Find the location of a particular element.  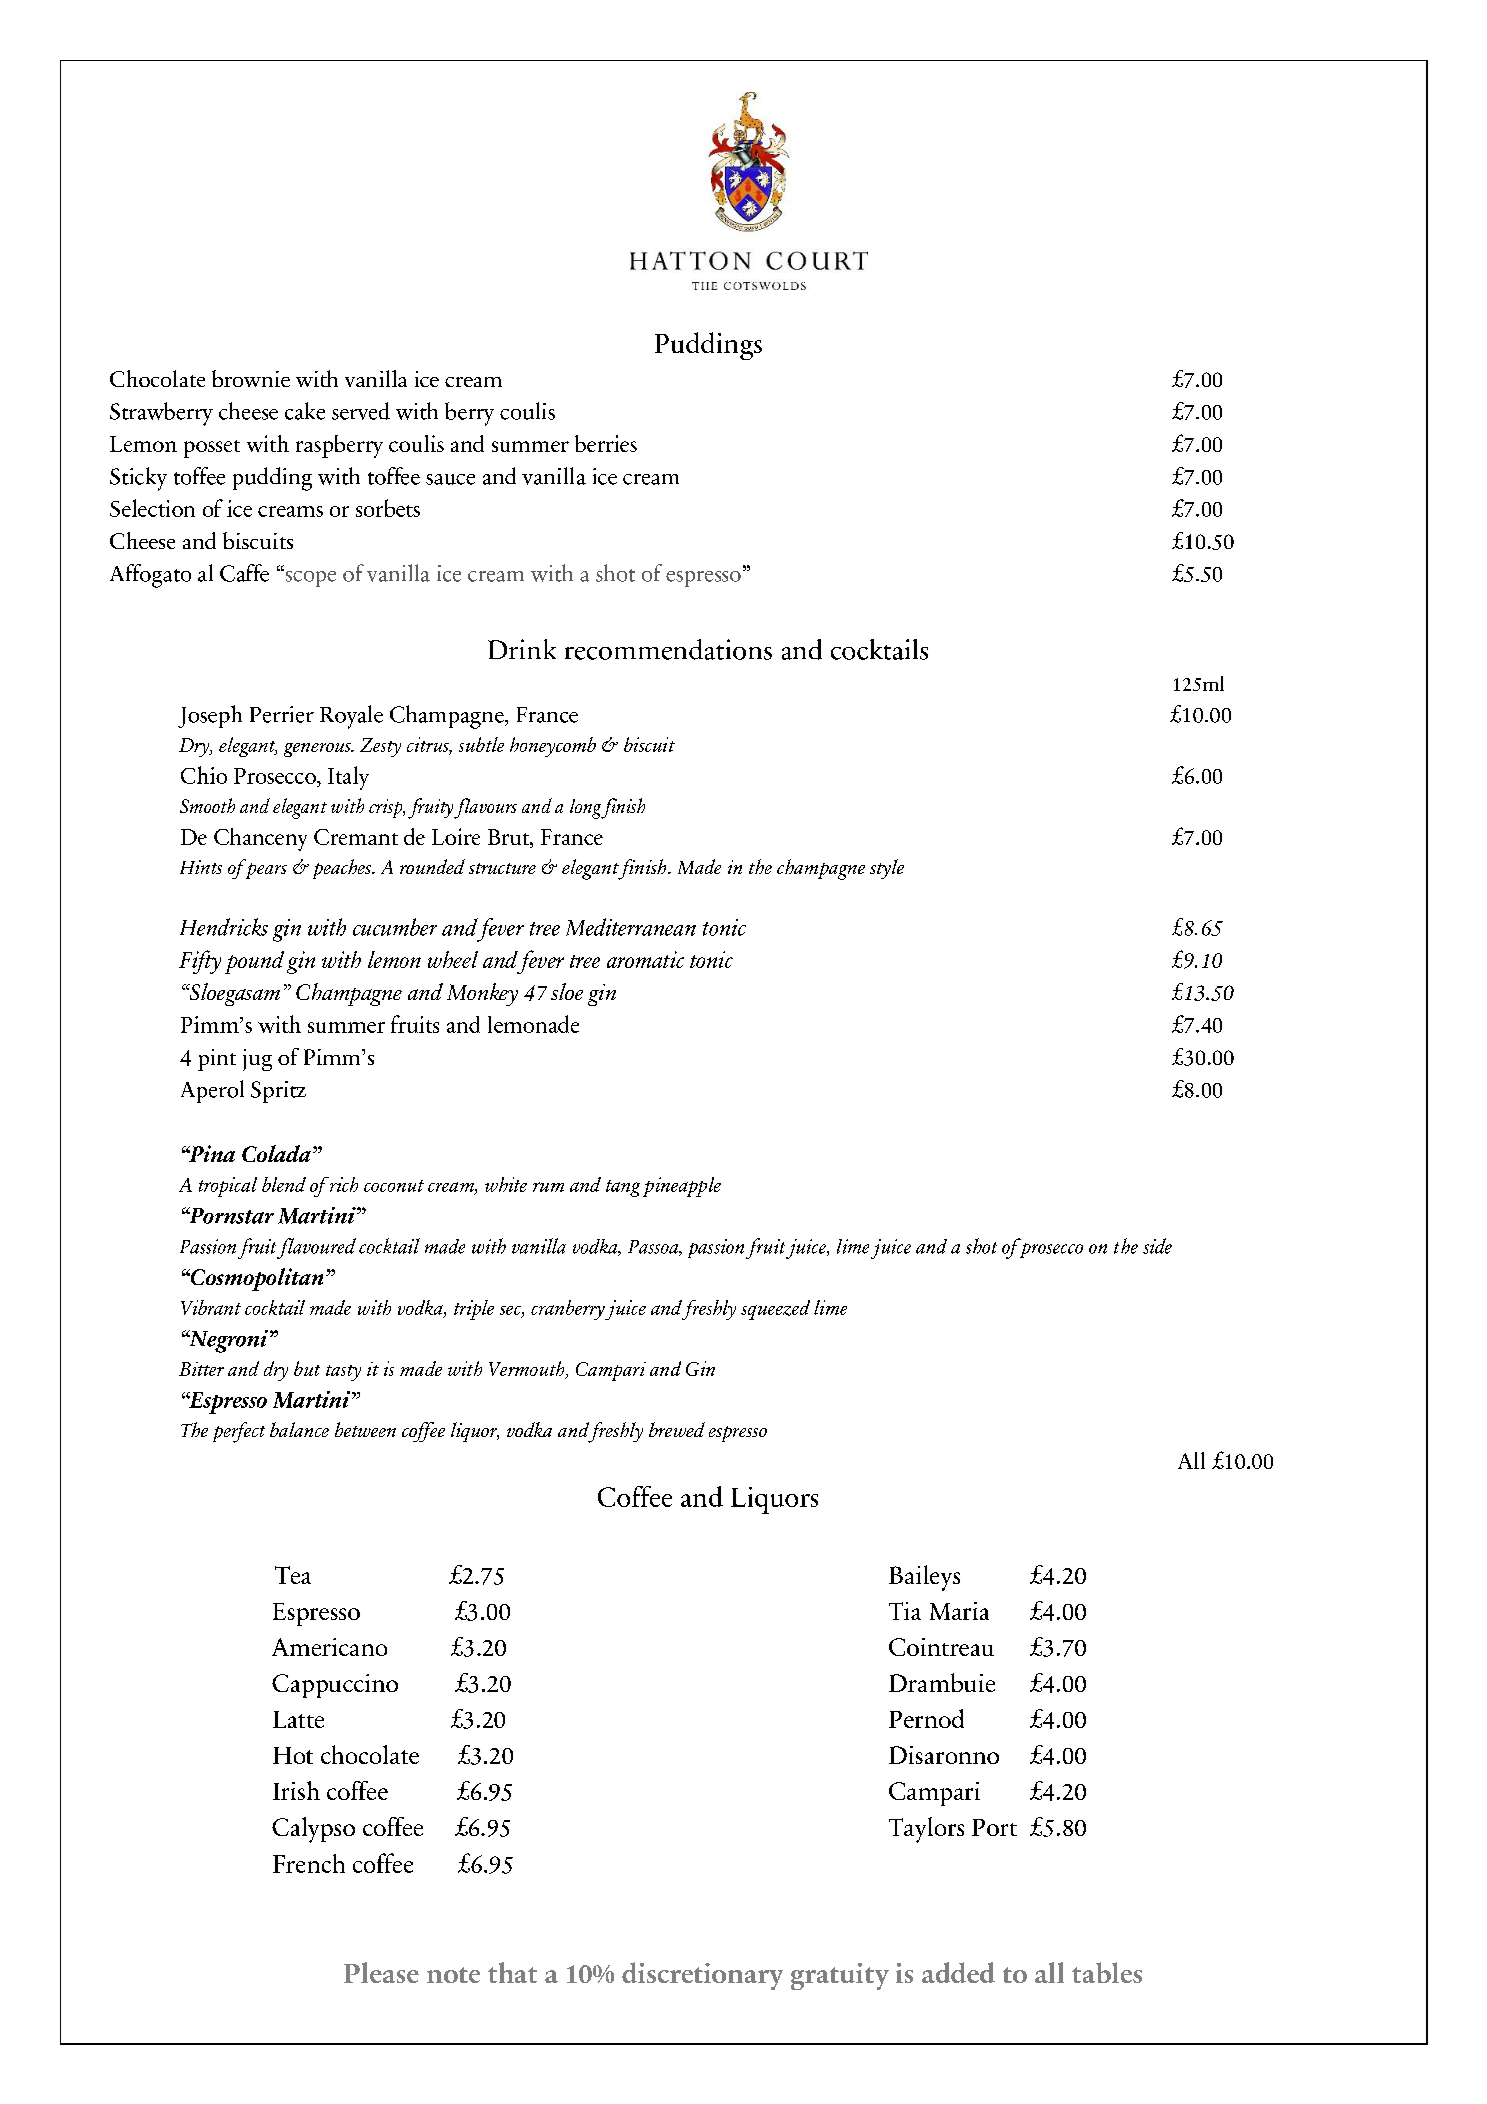

Maria is located at coordinates (959, 1611).
